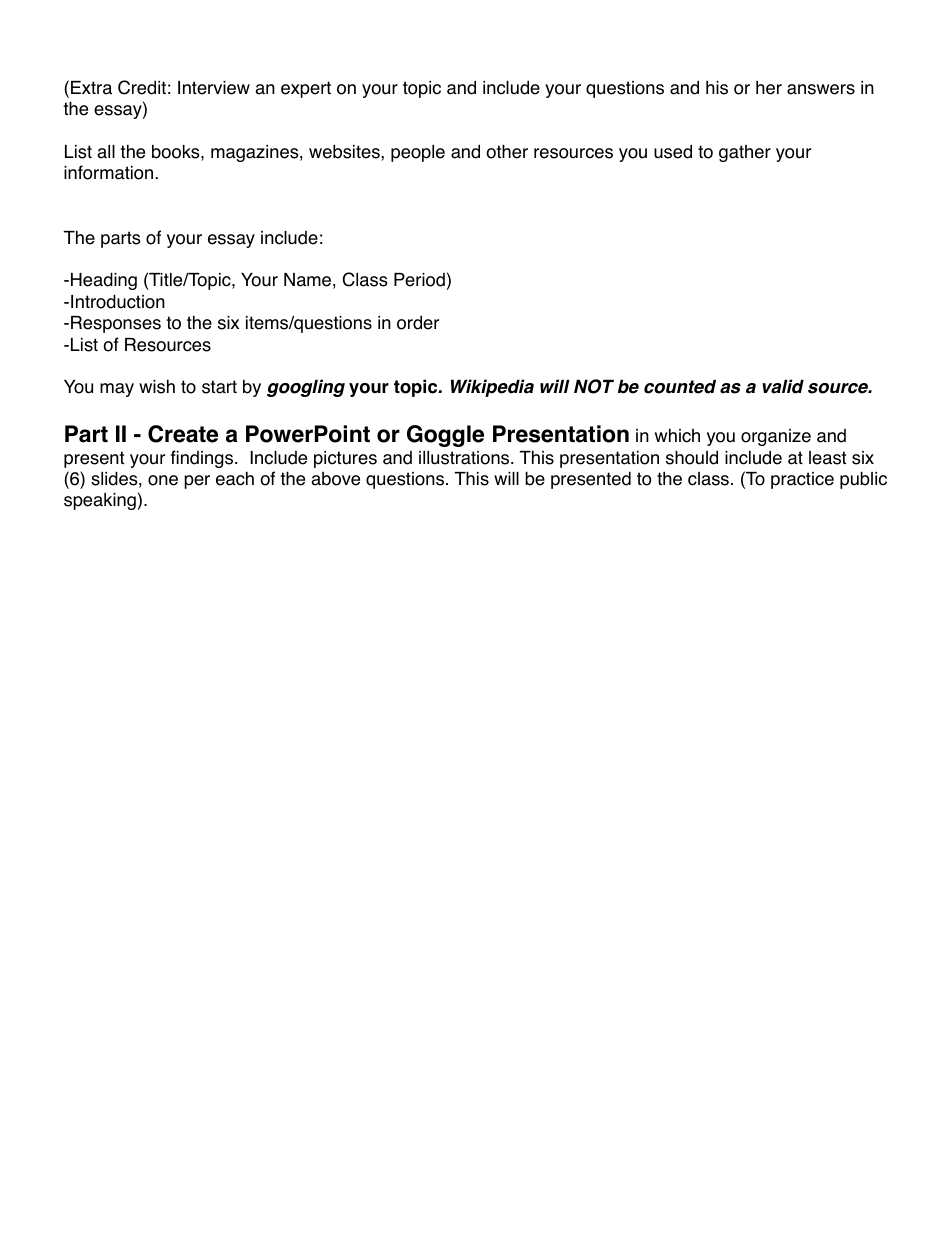 Image resolution: width=952 pixels, height=1233 pixels. Describe the element at coordinates (214, 88) in the screenshot. I see `Interview` at that location.
